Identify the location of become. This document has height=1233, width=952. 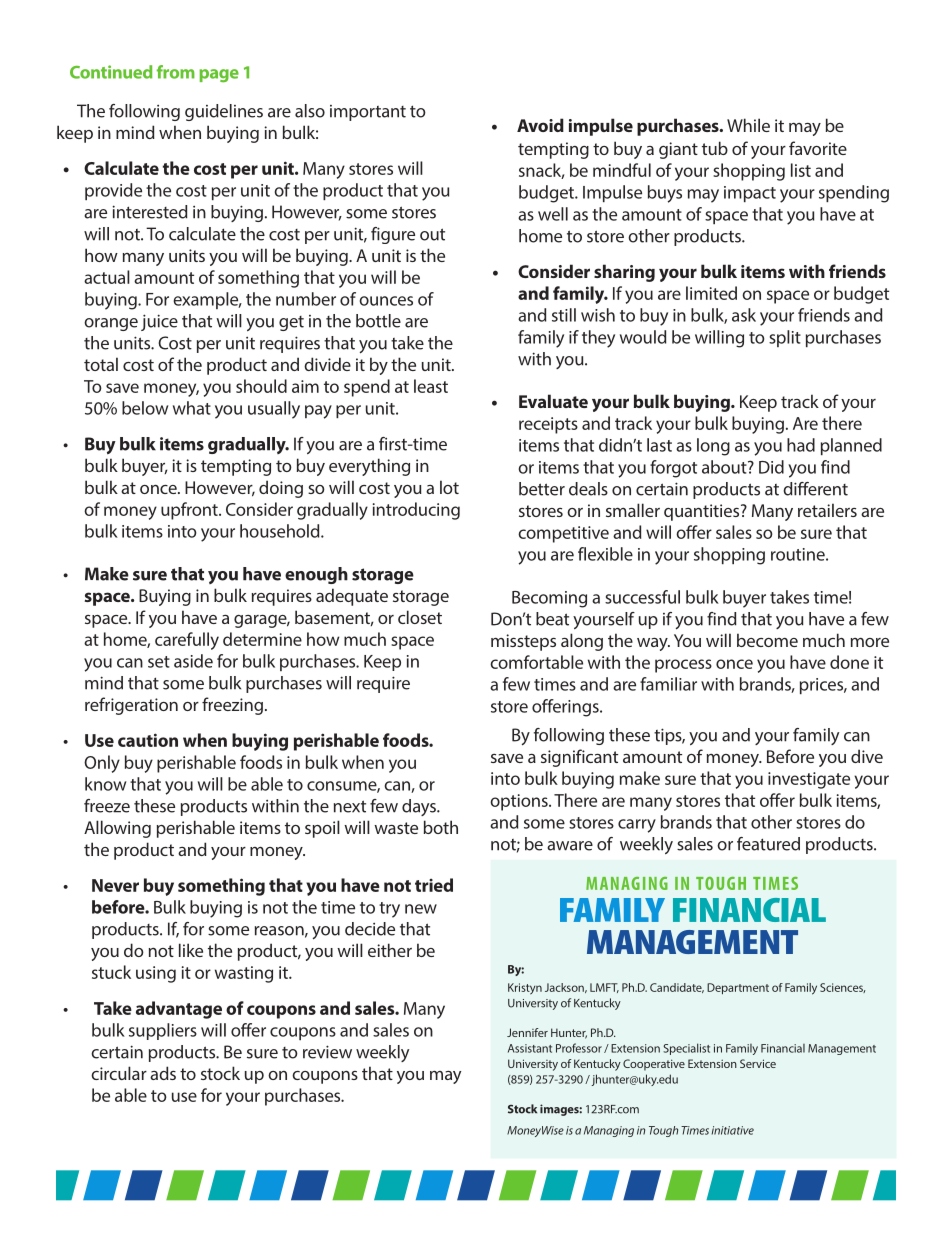
(767, 640).
